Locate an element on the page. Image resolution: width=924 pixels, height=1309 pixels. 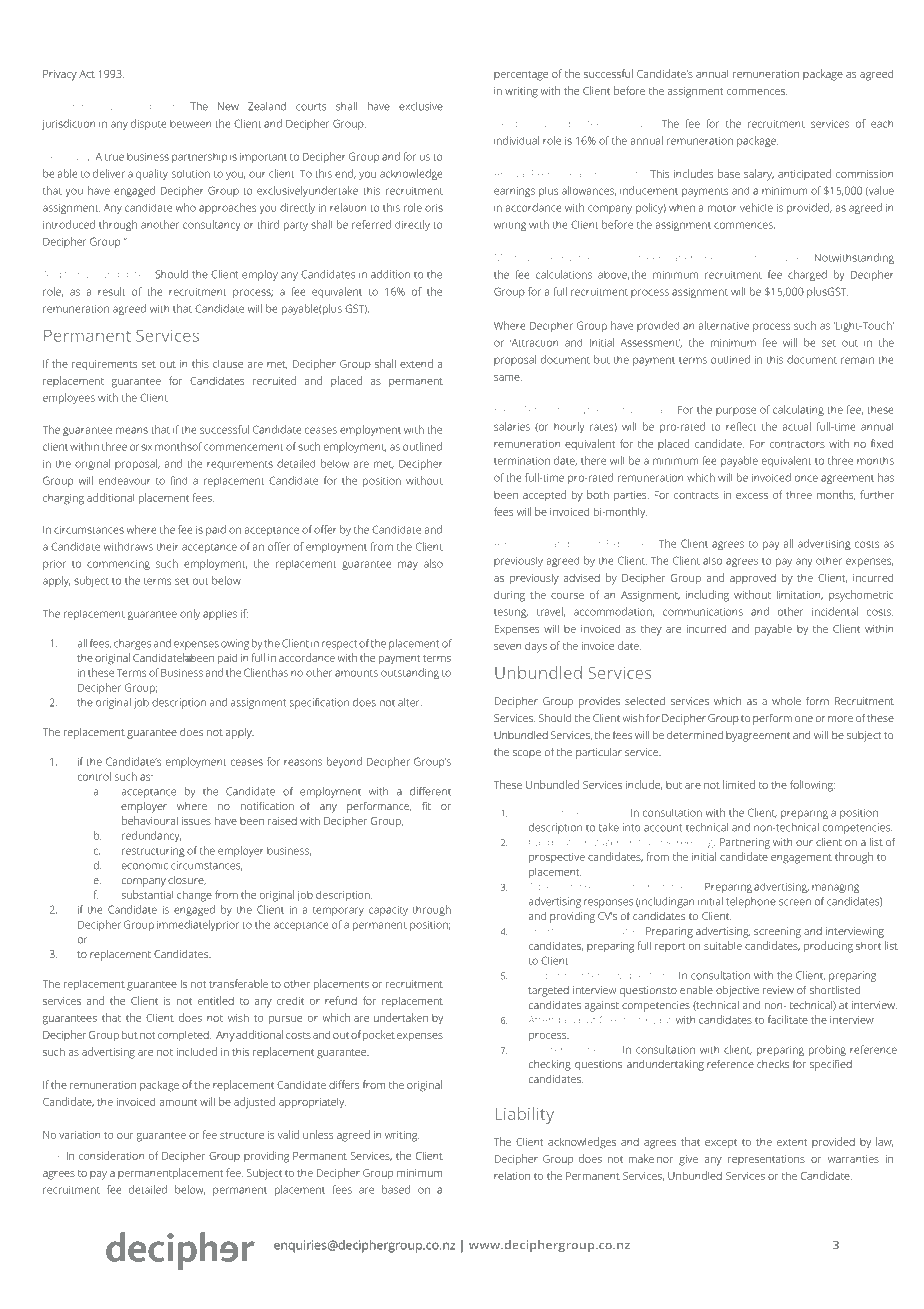
only is located at coordinates (190, 614).
